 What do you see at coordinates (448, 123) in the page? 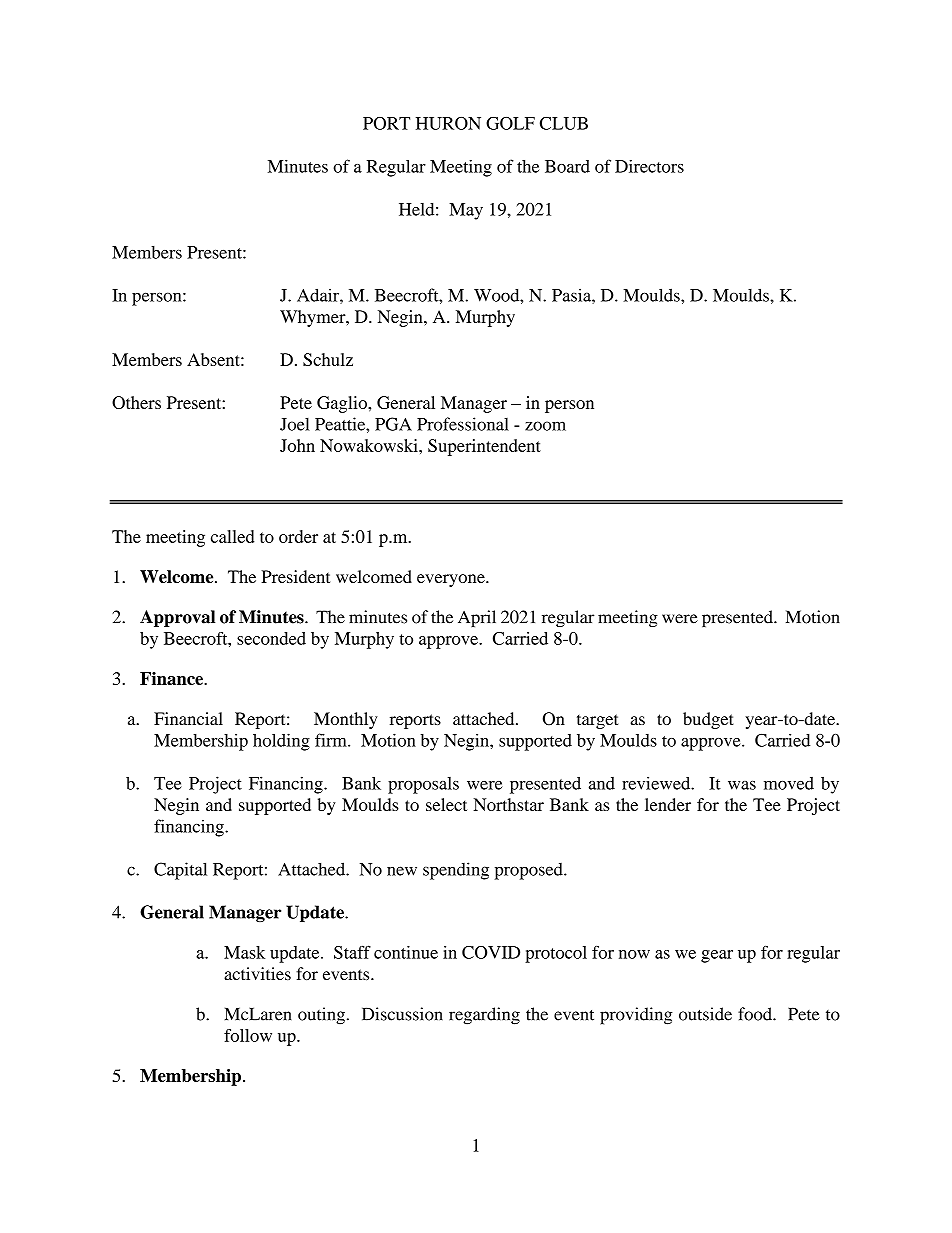
I see `HURON` at bounding box center [448, 123].
